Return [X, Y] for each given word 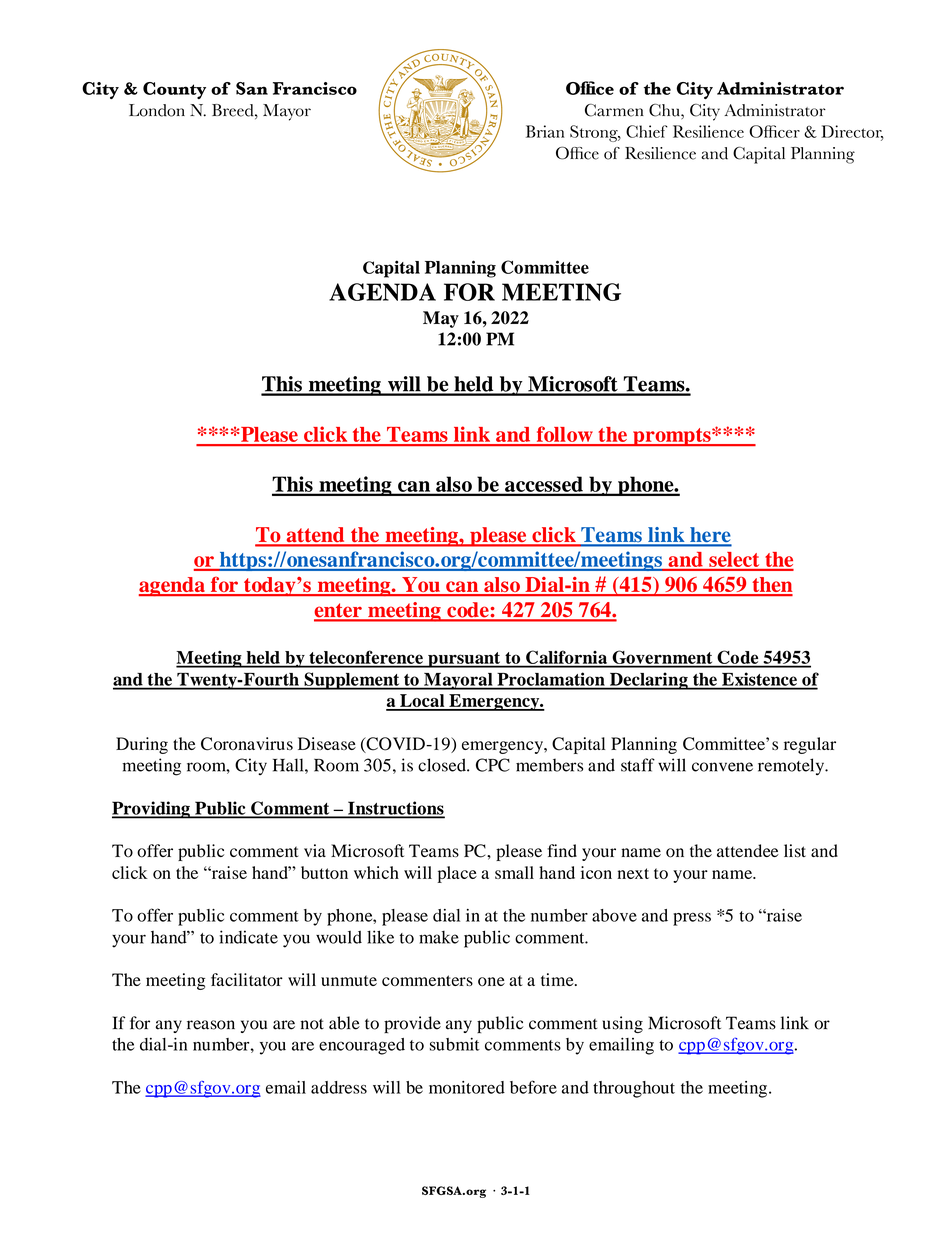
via [315, 850]
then [771, 586]
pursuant [464, 660]
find [562, 850]
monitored [467, 1087]
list [795, 851]
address [339, 1087]
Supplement [352, 681]
